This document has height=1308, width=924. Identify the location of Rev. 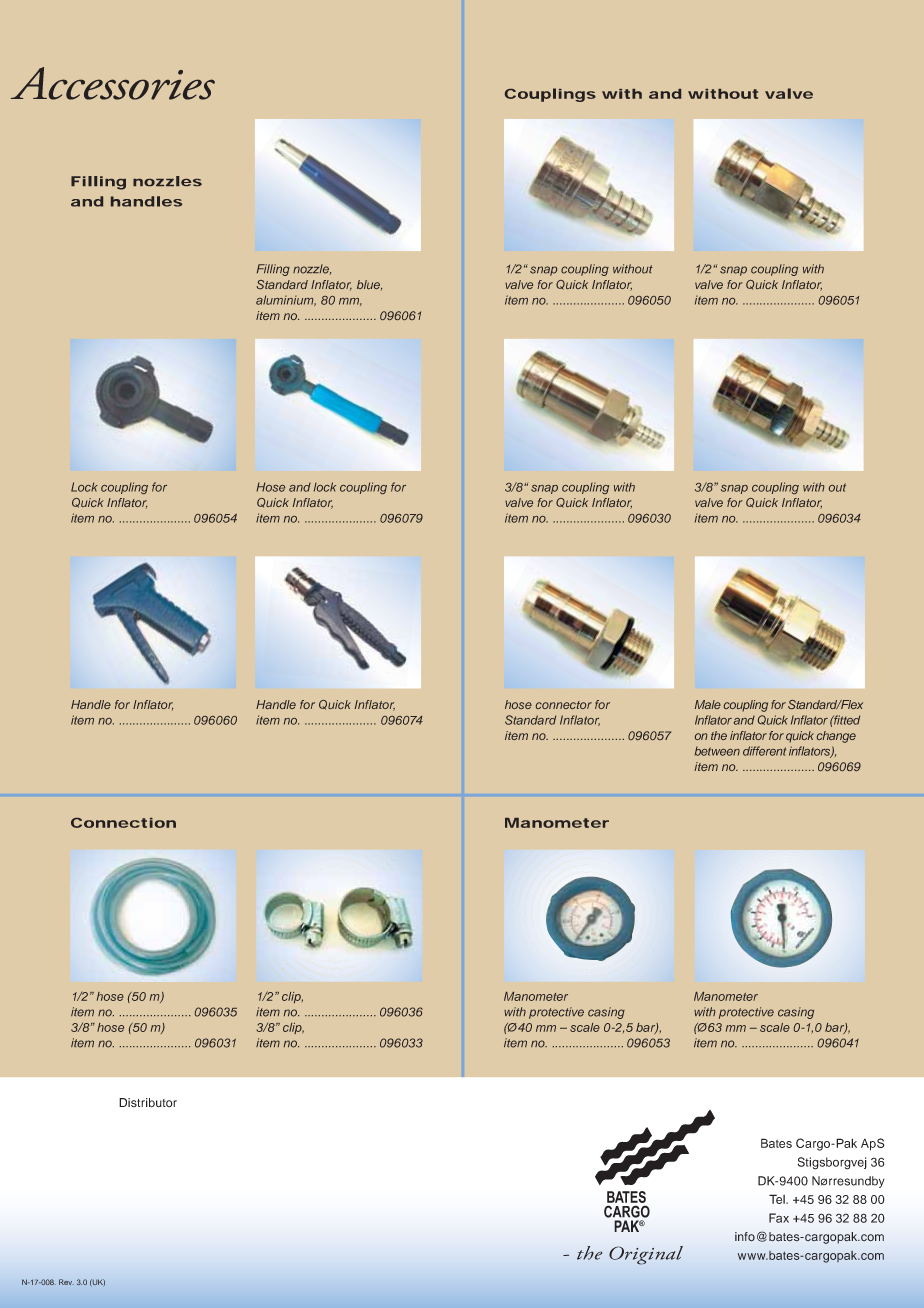
(66, 1282).
